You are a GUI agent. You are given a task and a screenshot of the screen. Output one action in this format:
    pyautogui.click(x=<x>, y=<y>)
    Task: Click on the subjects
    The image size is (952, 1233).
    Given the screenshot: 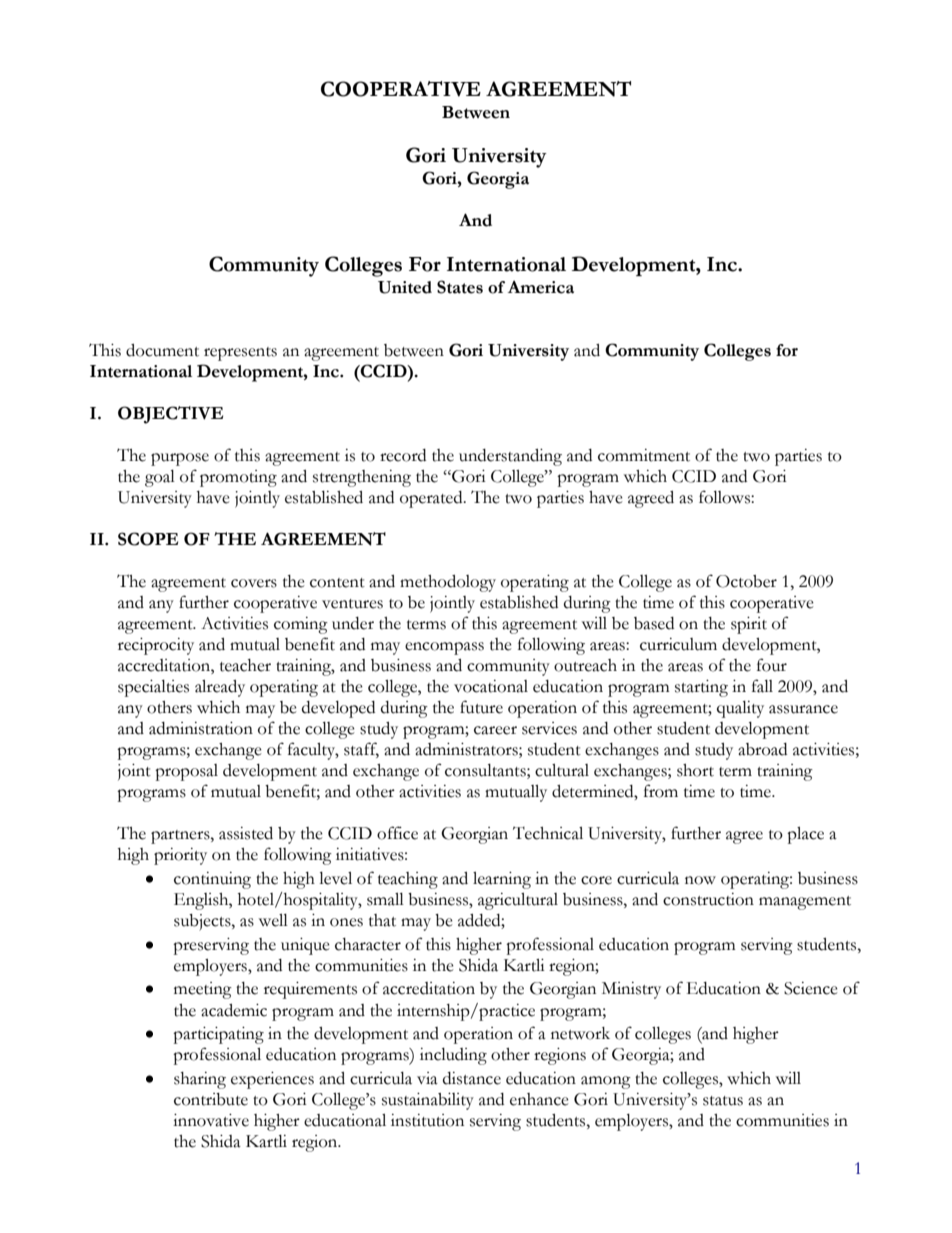 What is the action you would take?
    pyautogui.click(x=203, y=922)
